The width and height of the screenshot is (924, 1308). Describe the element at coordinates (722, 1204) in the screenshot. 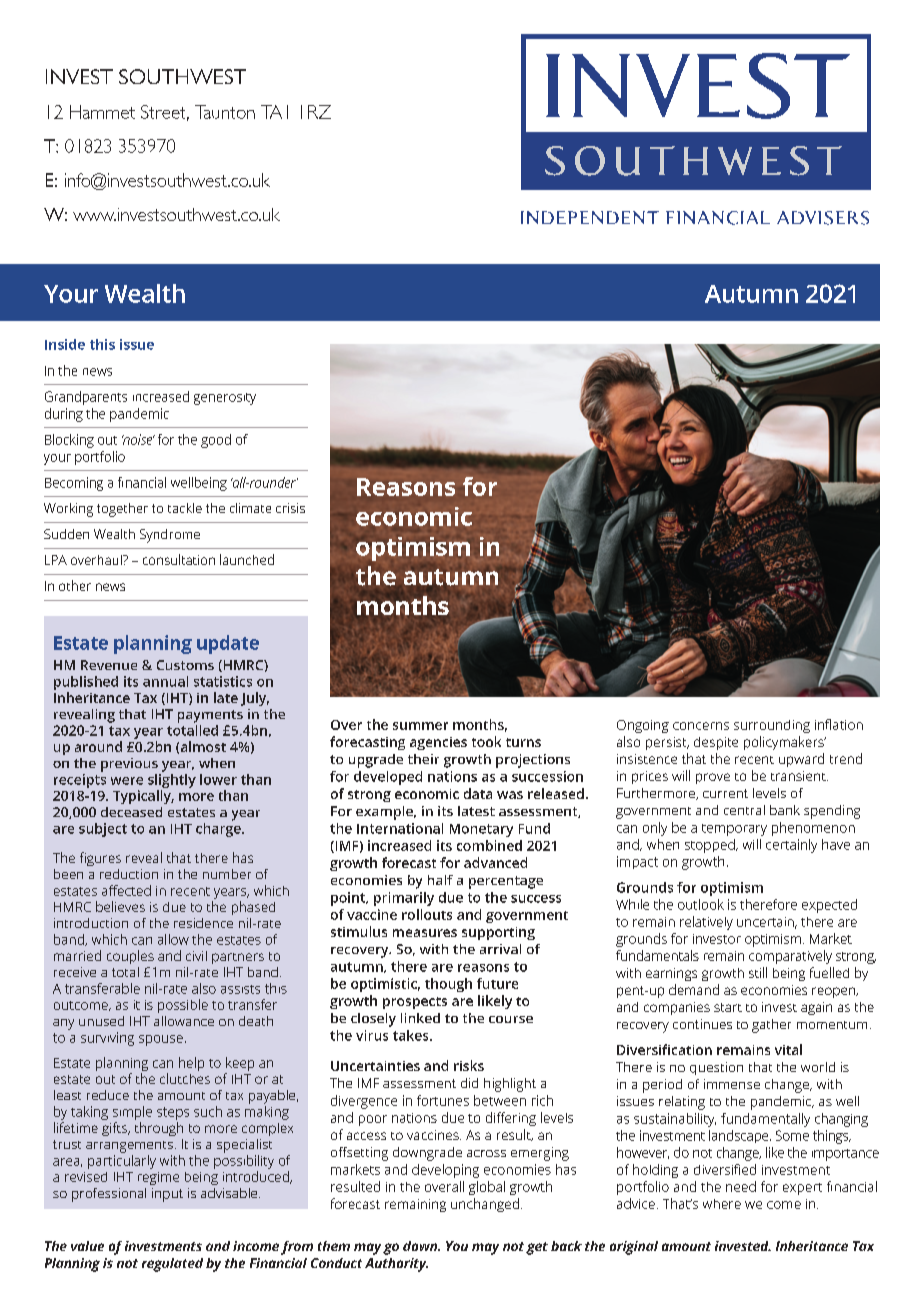

I see `where` at that location.
